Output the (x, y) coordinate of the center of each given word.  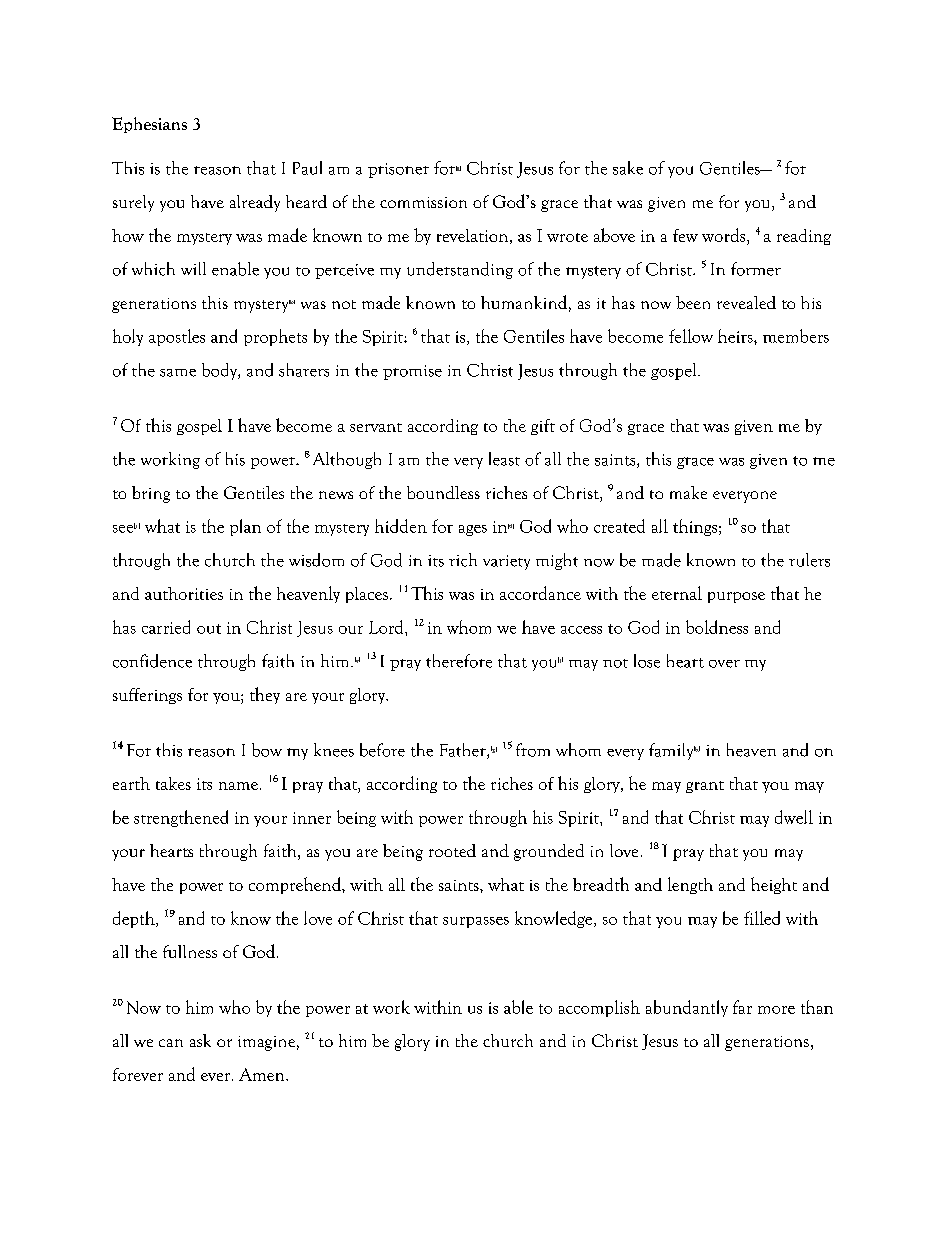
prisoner (398, 170)
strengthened (181, 818)
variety (506, 562)
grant (705, 787)
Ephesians (149, 125)
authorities (184, 593)
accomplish (599, 1008)
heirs (736, 336)
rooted (452, 850)
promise (412, 372)
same (178, 373)
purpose (736, 597)
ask (200, 1040)
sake (628, 168)
